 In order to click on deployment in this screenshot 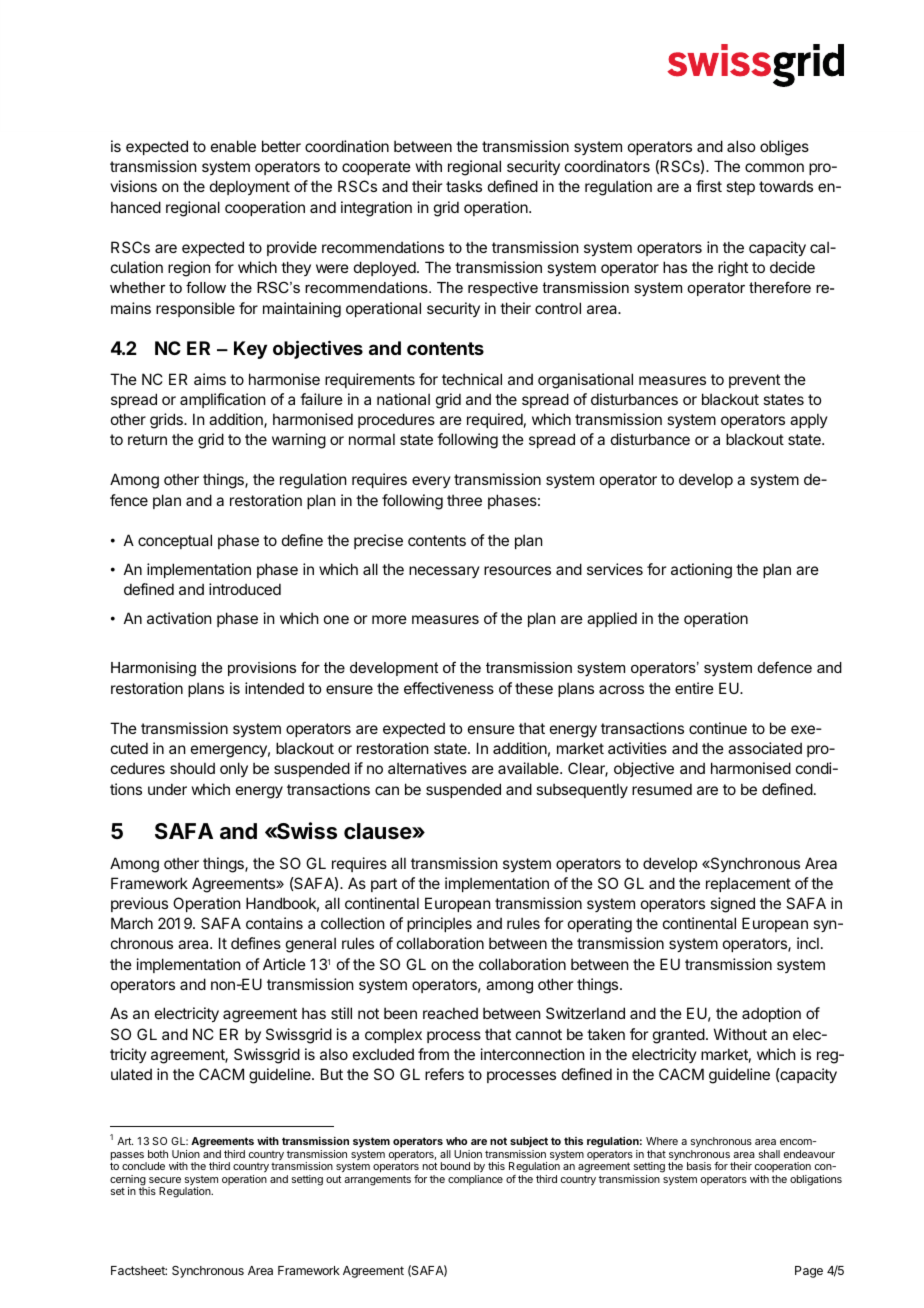, I will do `click(250, 187)`.
